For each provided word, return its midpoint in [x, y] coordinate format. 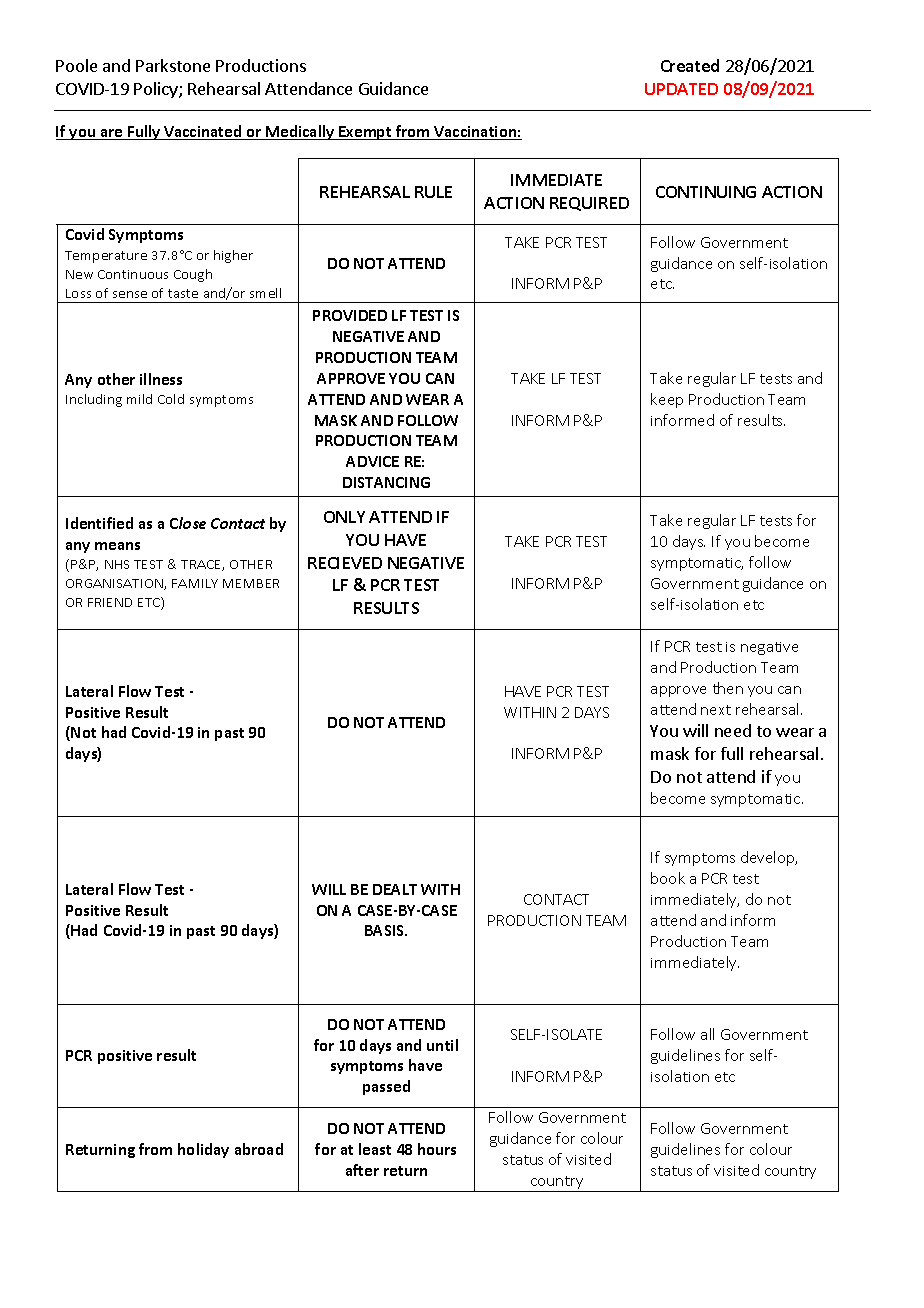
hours [437, 1149]
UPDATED [681, 89]
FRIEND [110, 602]
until [442, 1045]
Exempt [365, 133]
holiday [203, 1150]
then [728, 688]
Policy [157, 90]
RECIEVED [345, 563]
